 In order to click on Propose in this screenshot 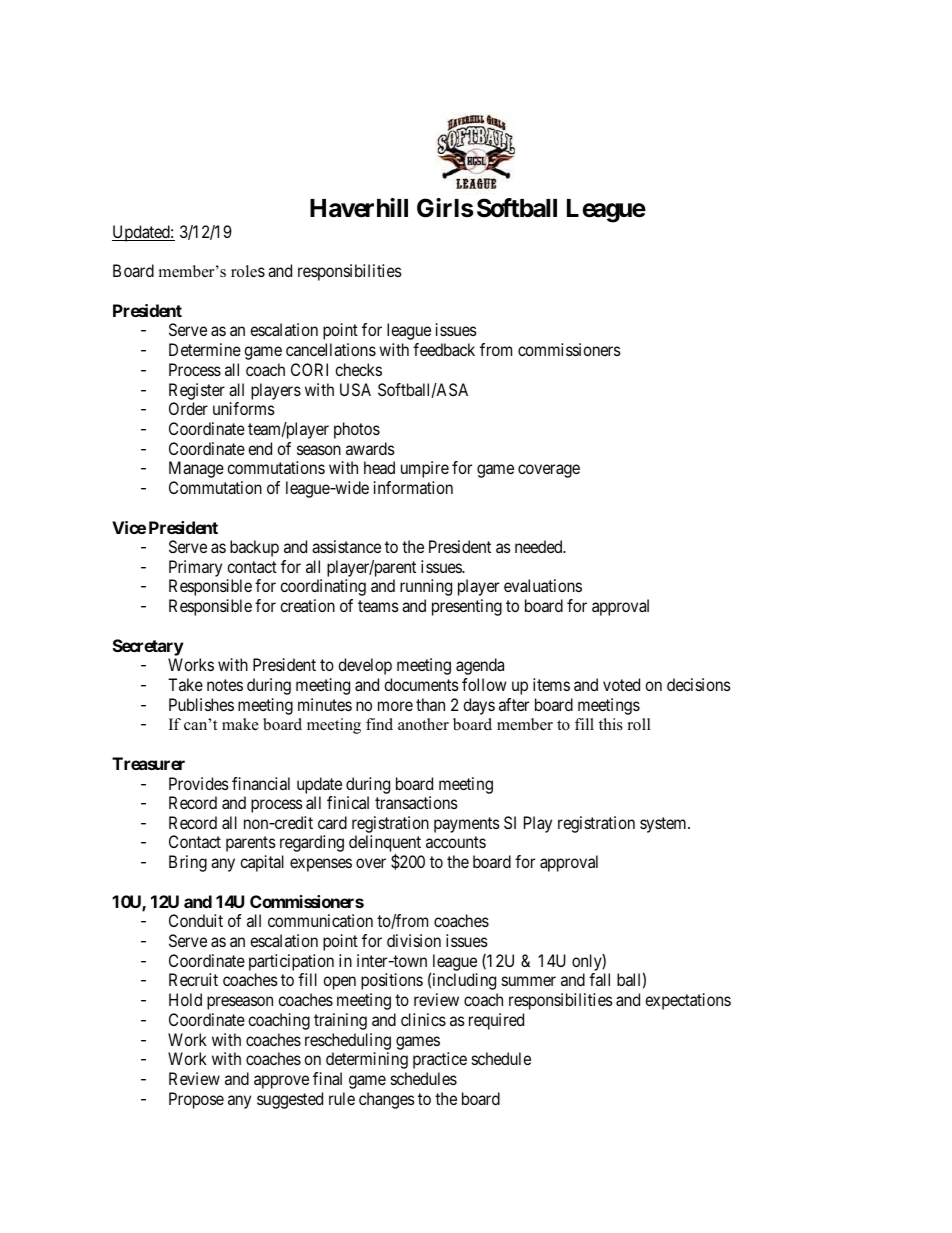, I will do `click(196, 1100)`.
